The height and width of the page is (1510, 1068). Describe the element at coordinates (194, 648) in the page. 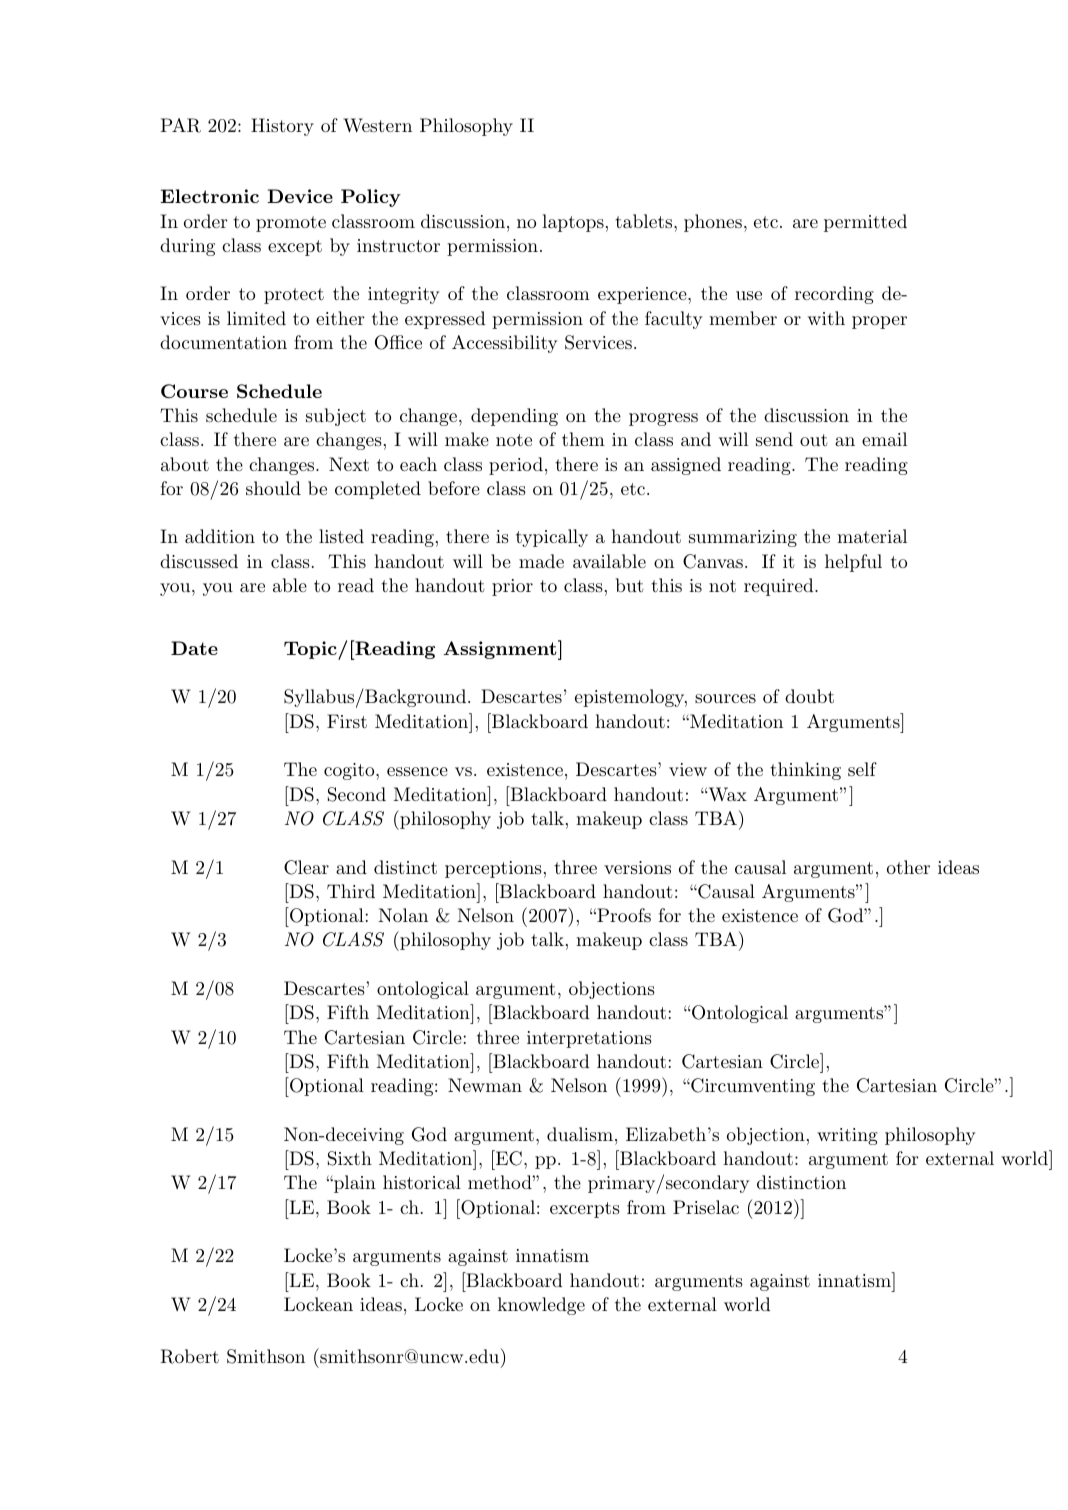

I see `Date` at that location.
